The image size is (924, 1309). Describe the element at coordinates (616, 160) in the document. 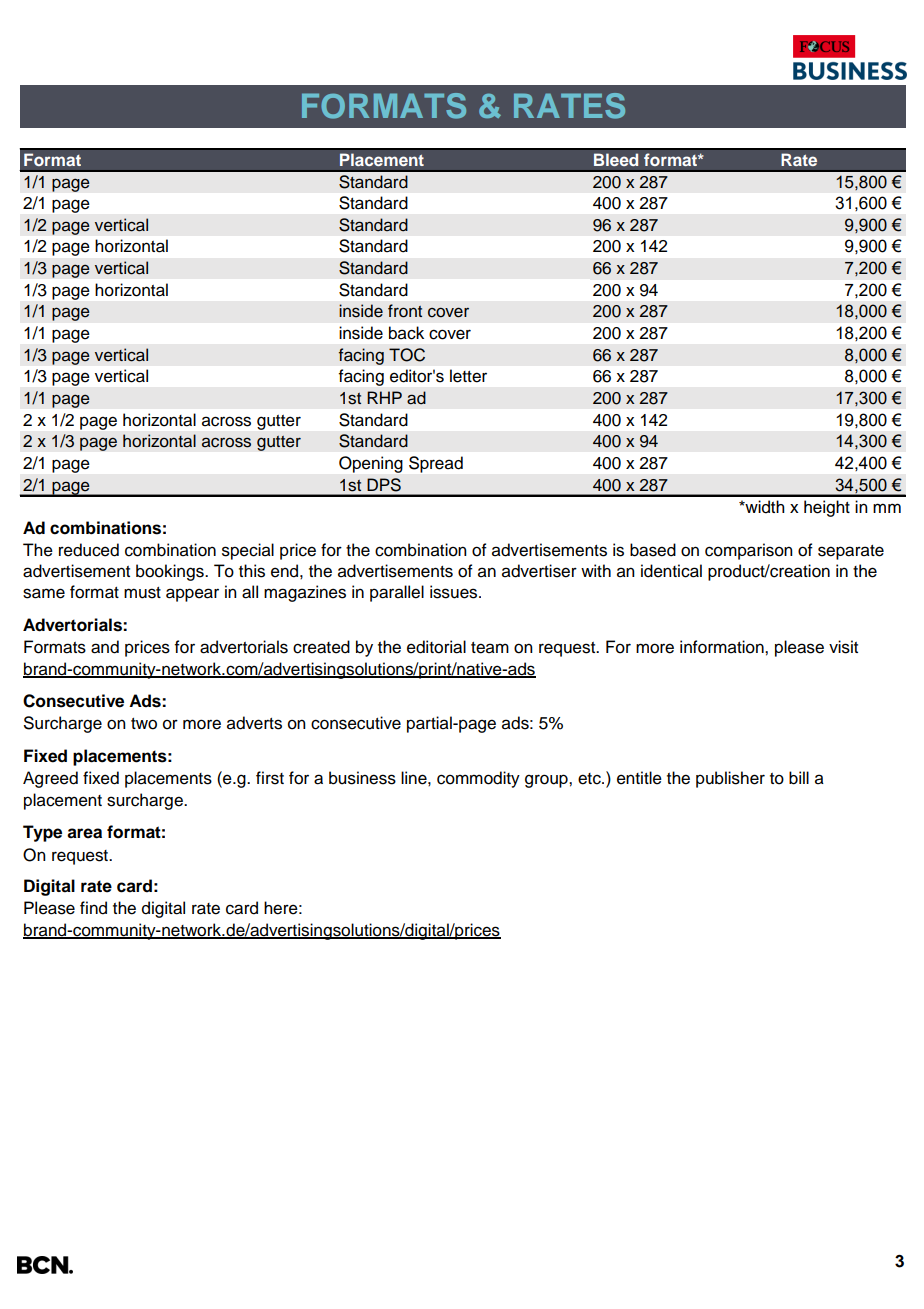

I see `Bleed` at that location.
